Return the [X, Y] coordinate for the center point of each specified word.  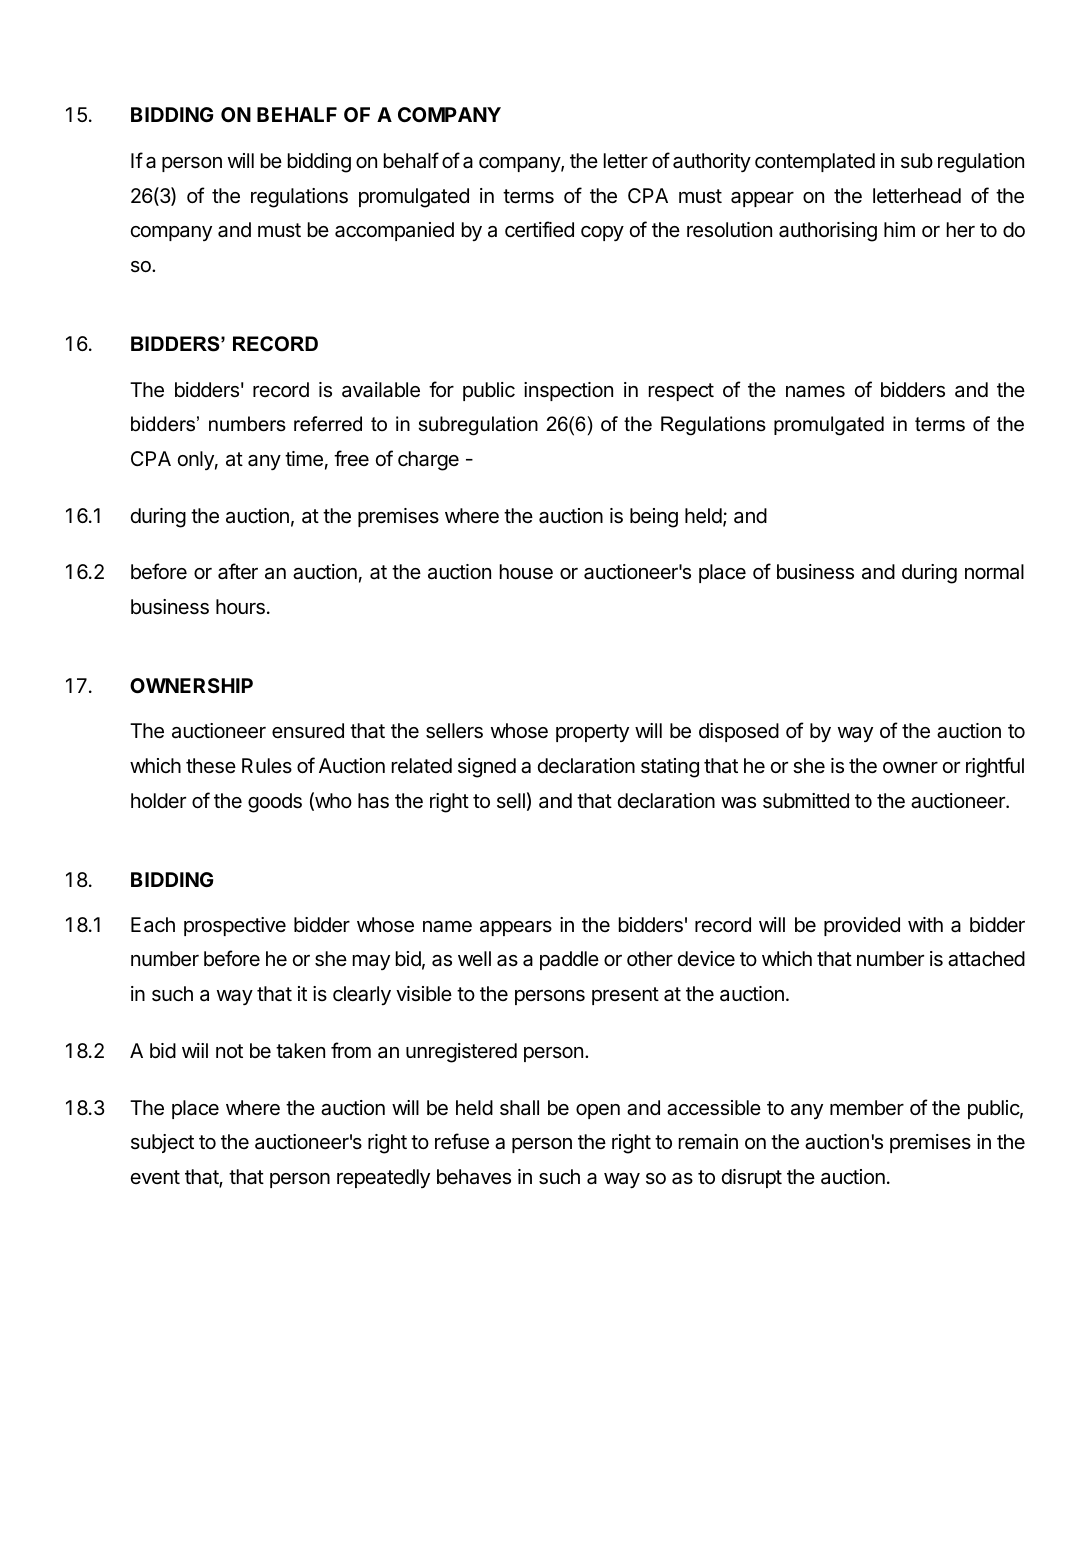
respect [681, 392]
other [650, 959]
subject [162, 1143]
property [592, 733]
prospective [235, 926]
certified [539, 229]
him [899, 229]
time [304, 459]
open [598, 1111]
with [925, 924]
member [867, 1107]
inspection [568, 391]
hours [240, 607]
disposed [739, 732]
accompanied [394, 231]
